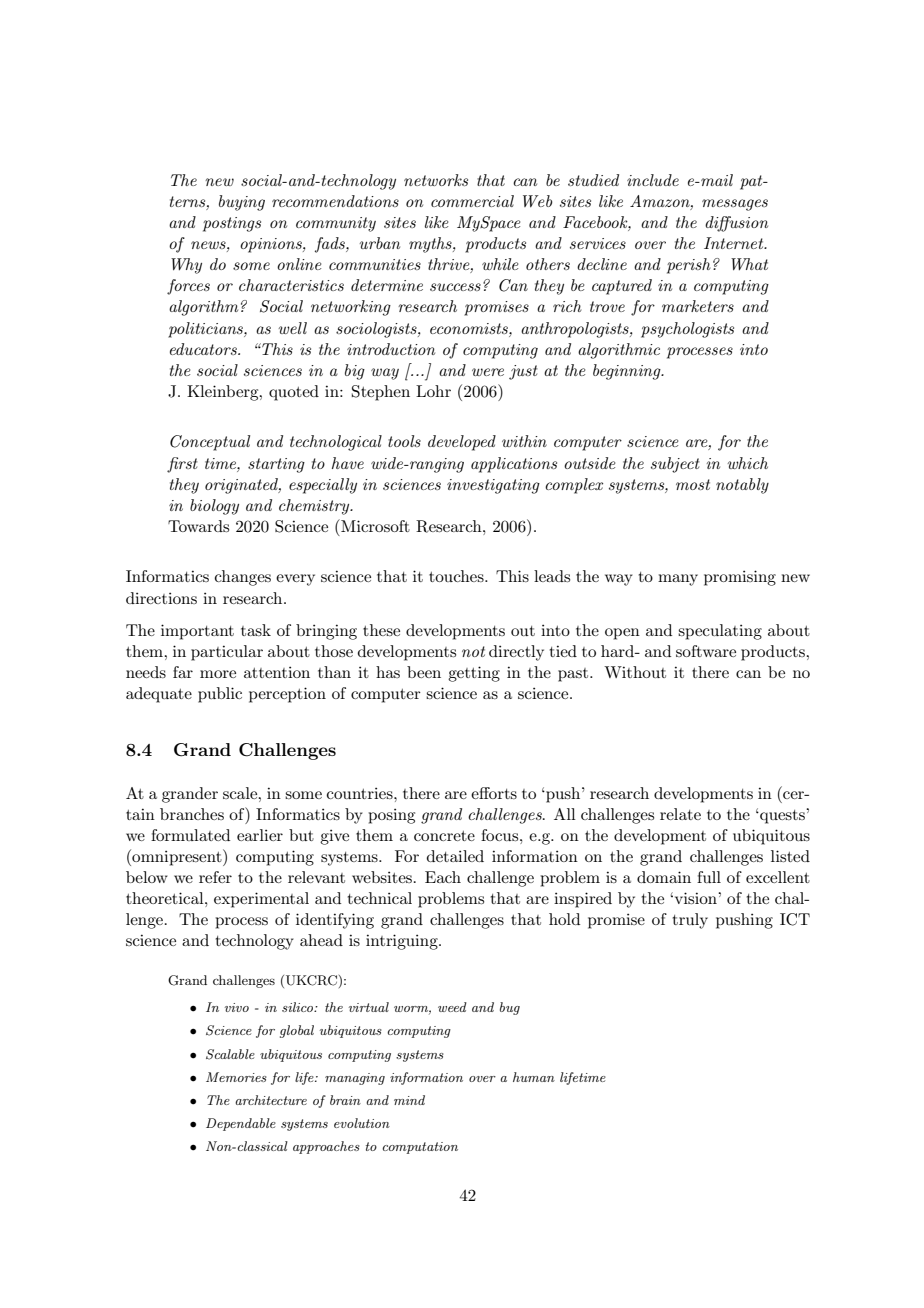 This screenshot has height=1308, width=924. What do you see at coordinates (474, 674) in the screenshot?
I see `getting` at bounding box center [474, 674].
